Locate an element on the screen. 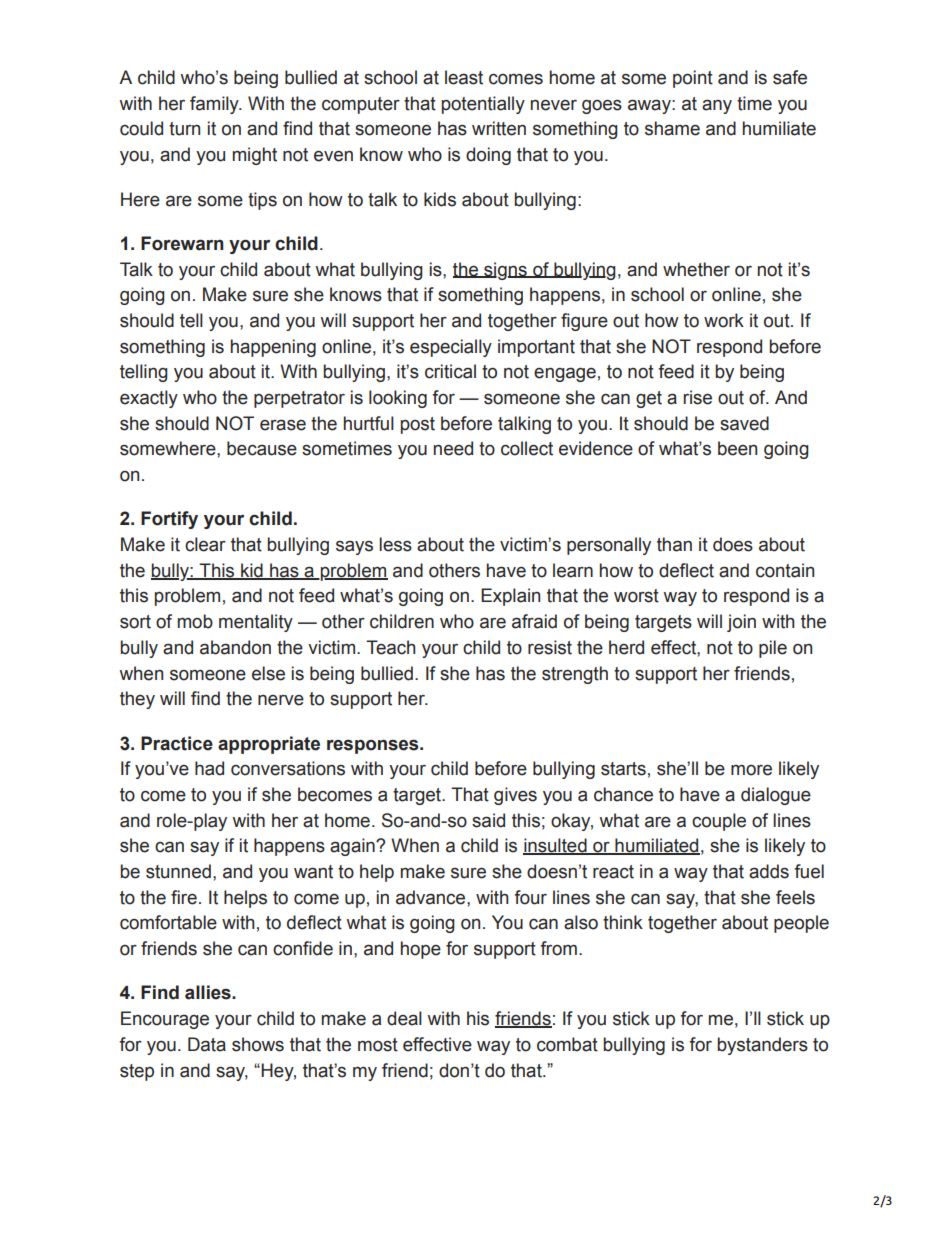 The image size is (952, 1233). Practice is located at coordinates (177, 743).
